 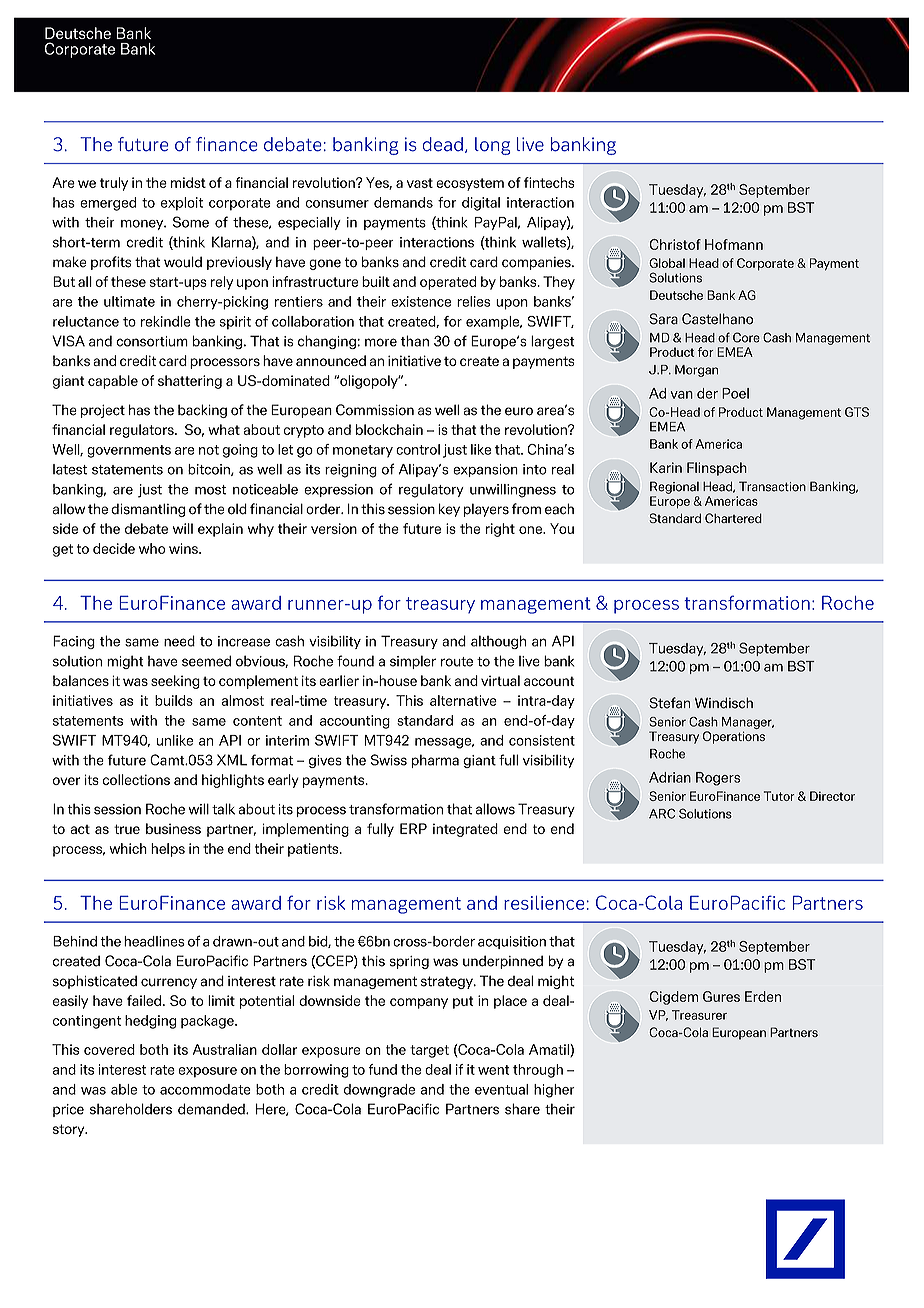 I want to click on Treasurer, so click(x=699, y=1015).
